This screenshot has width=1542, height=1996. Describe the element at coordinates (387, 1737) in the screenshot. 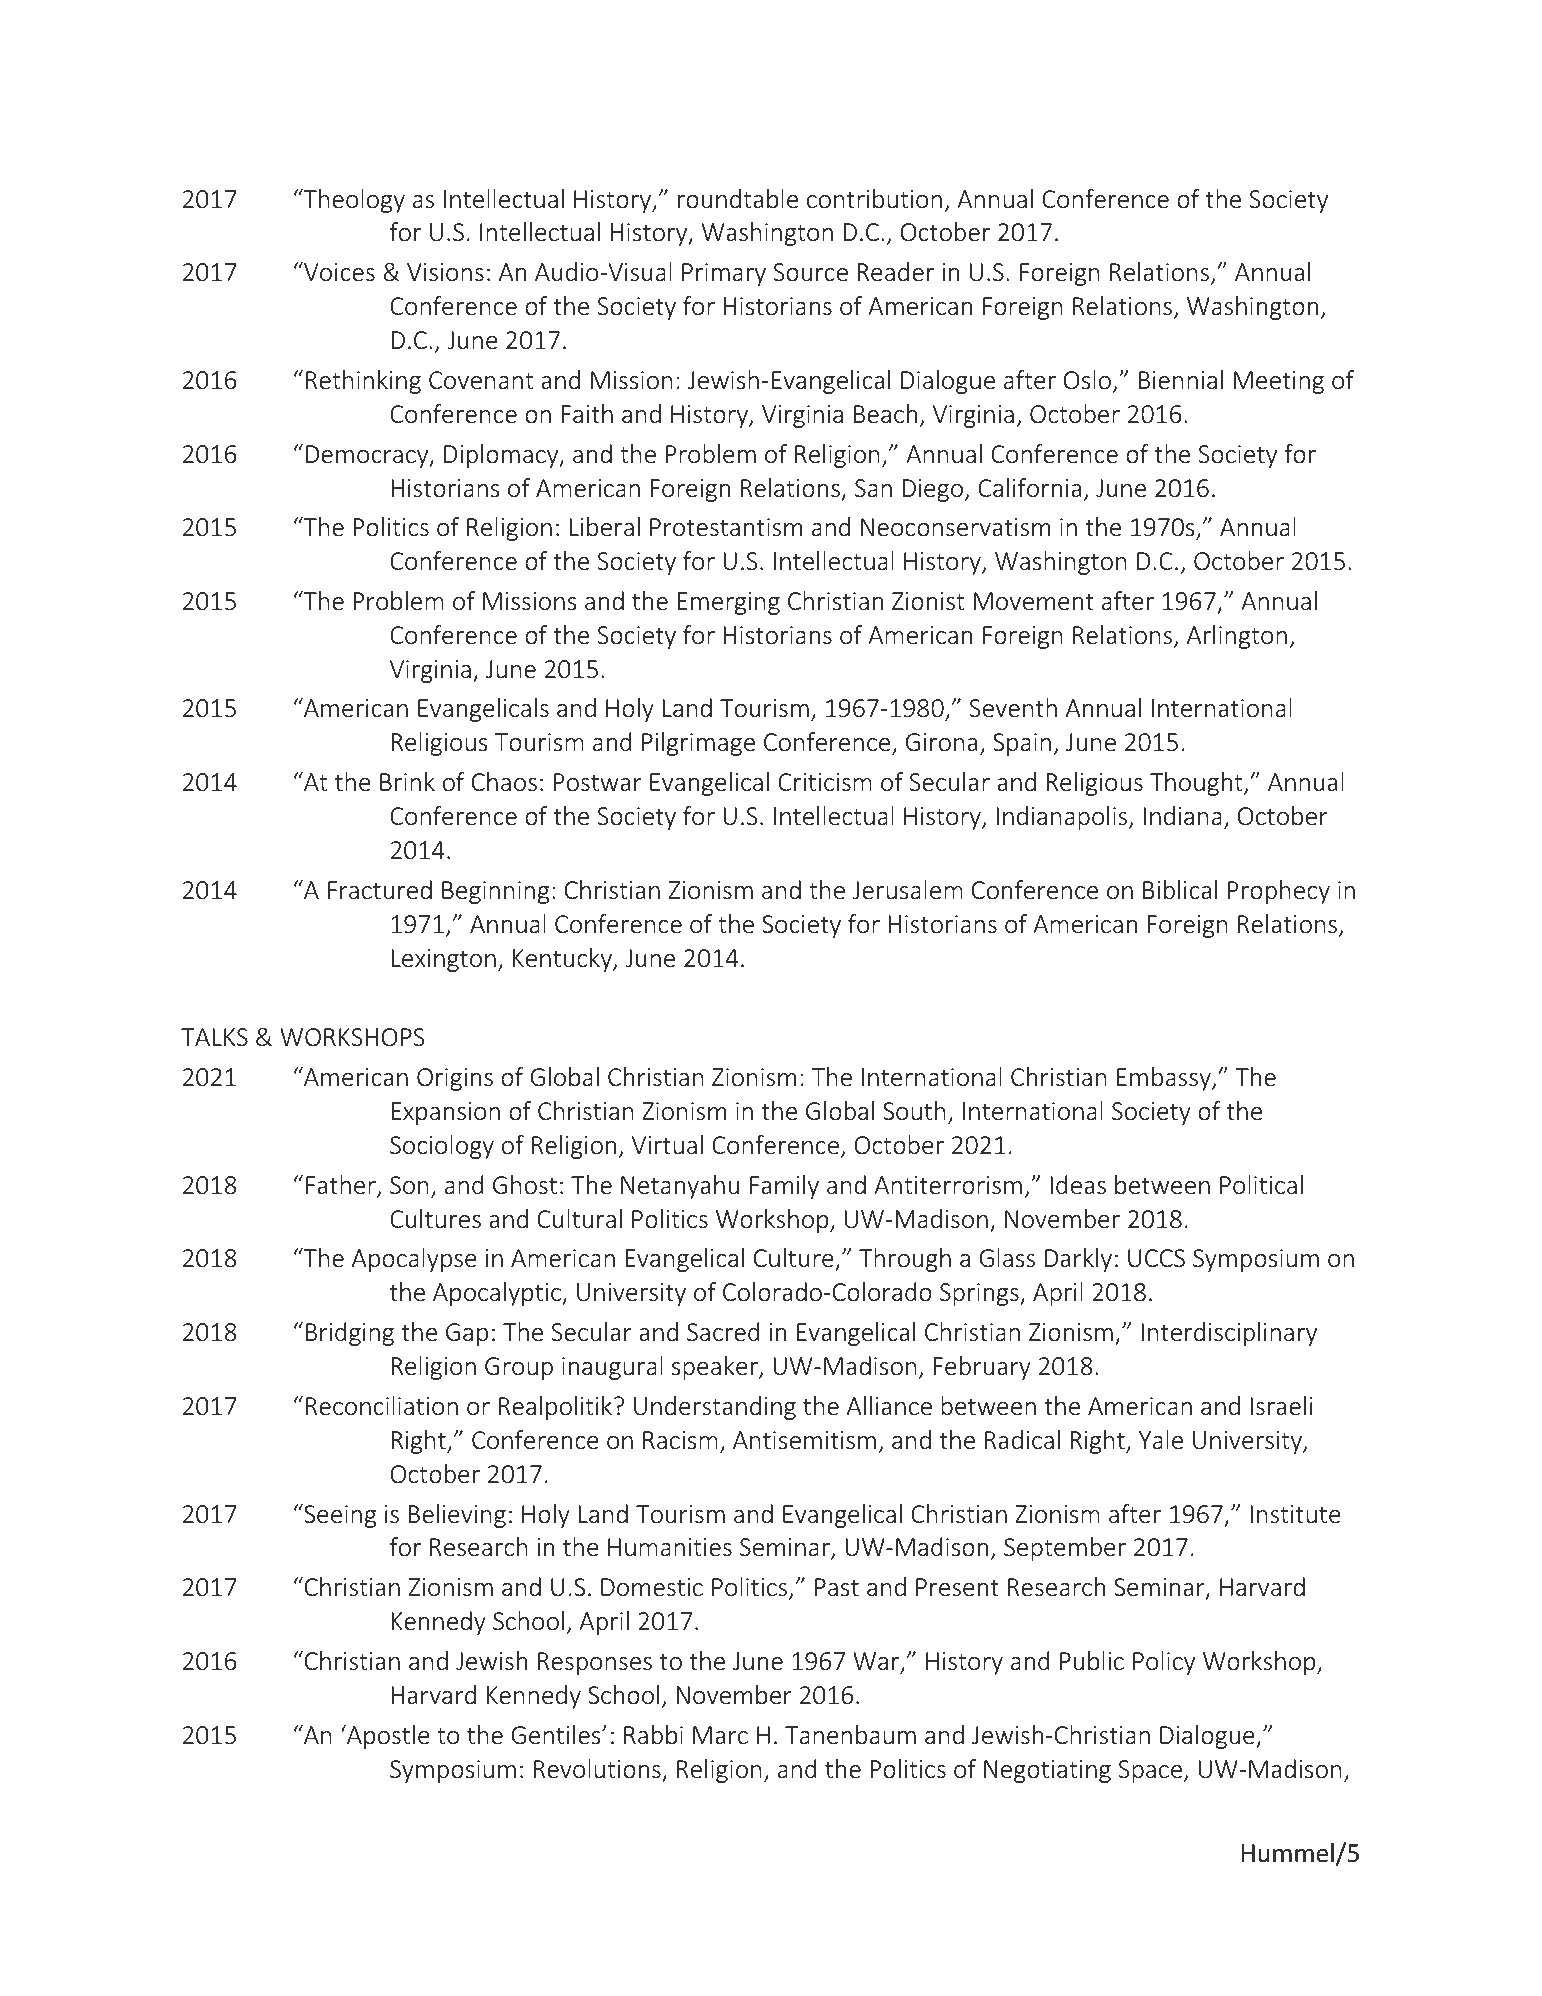

I see `Apostle` at that location.
